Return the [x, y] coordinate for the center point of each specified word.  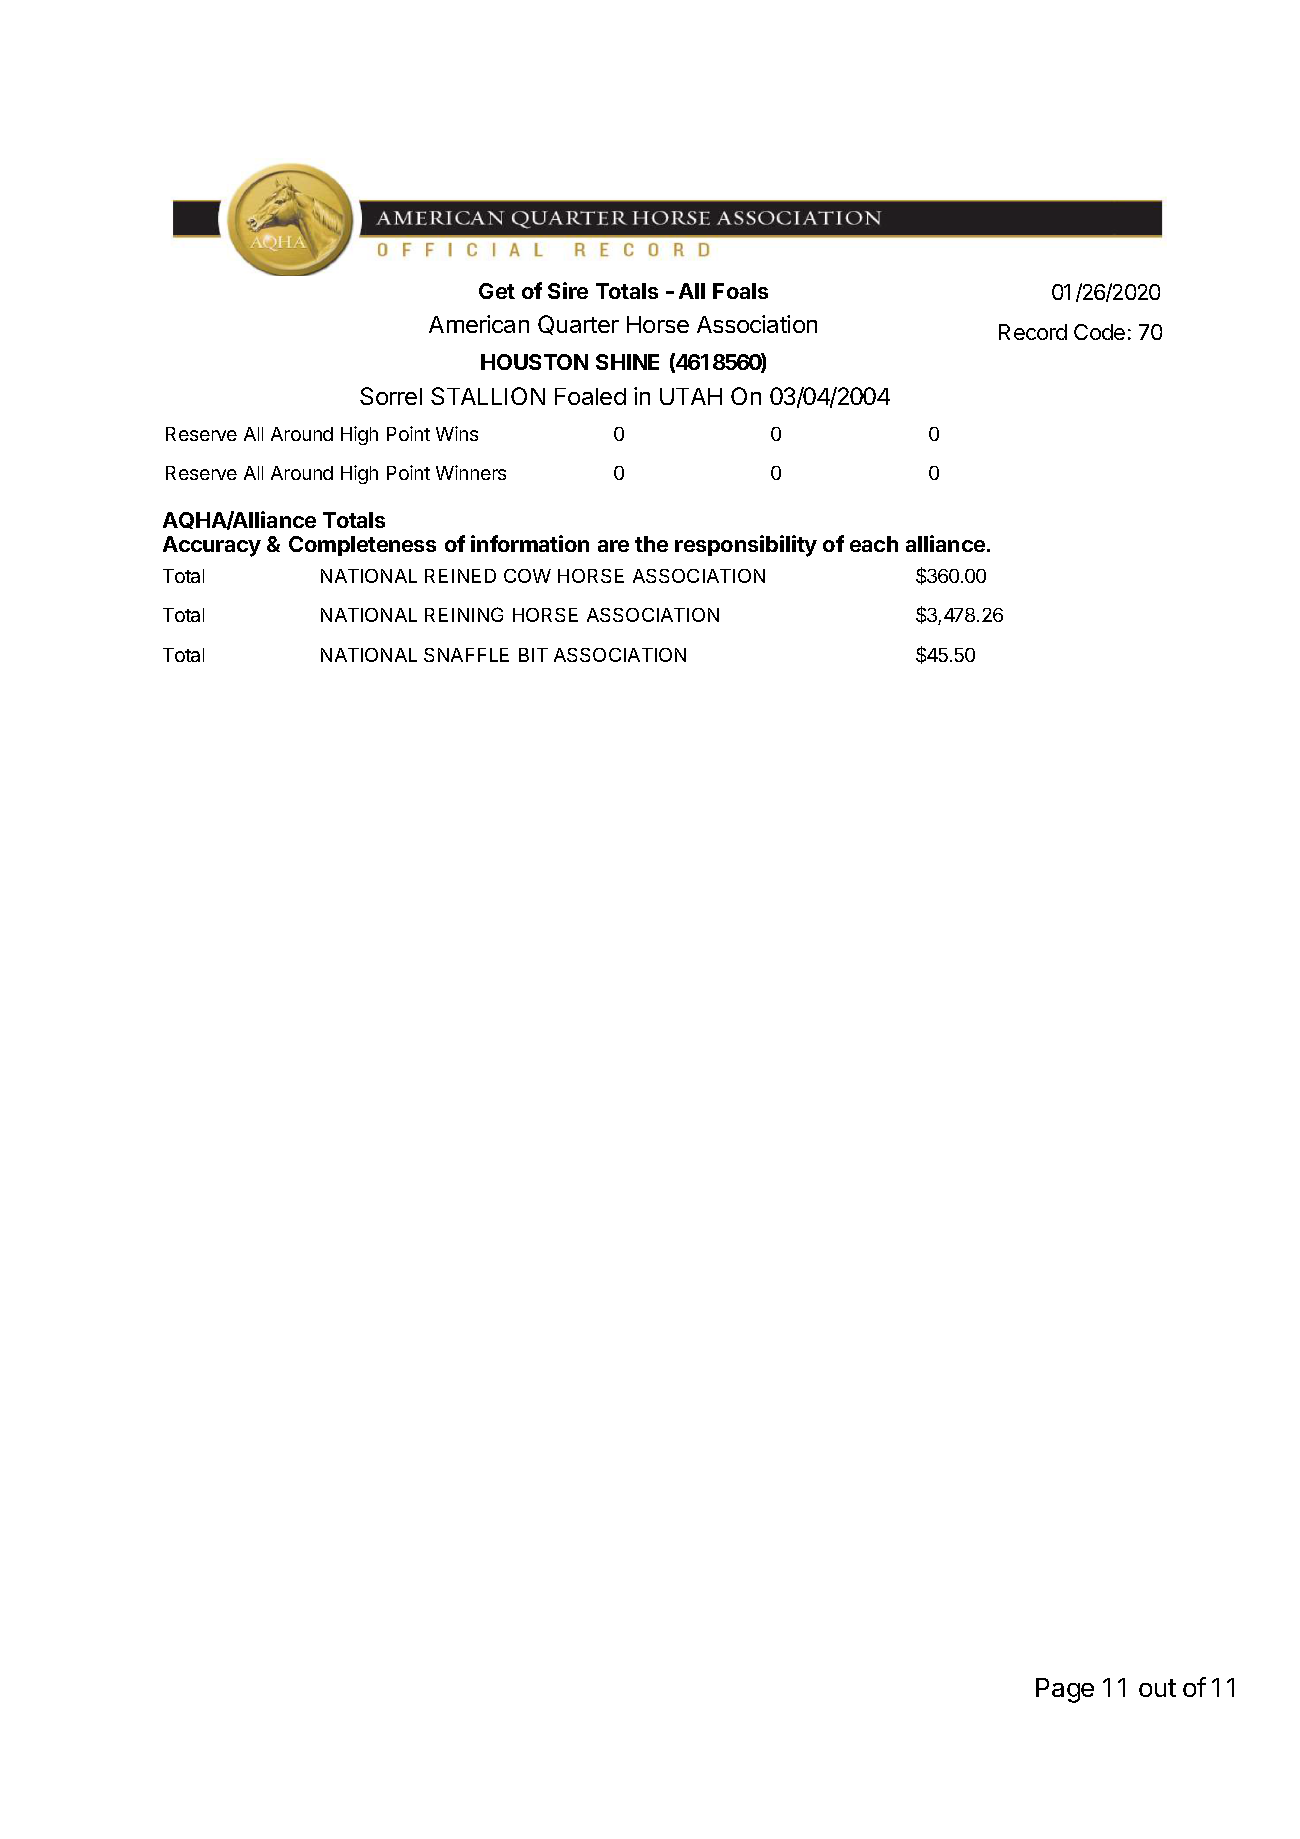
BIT [533, 655]
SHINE [627, 362]
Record [1033, 332]
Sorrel [391, 396]
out [1157, 1688]
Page [1065, 1690]
